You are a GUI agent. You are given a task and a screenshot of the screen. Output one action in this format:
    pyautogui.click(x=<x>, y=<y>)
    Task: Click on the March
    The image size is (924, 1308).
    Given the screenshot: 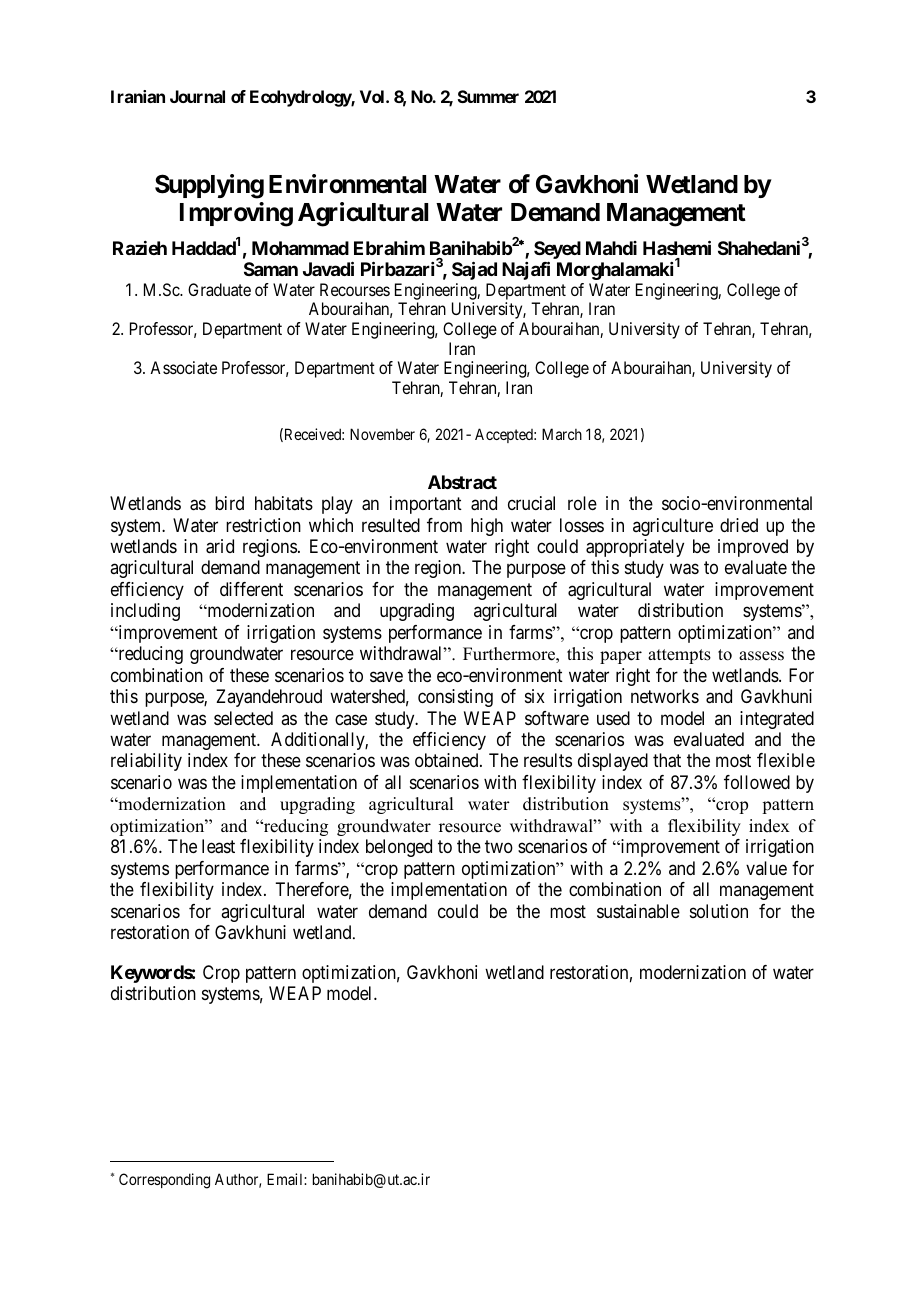 What is the action you would take?
    pyautogui.click(x=562, y=434)
